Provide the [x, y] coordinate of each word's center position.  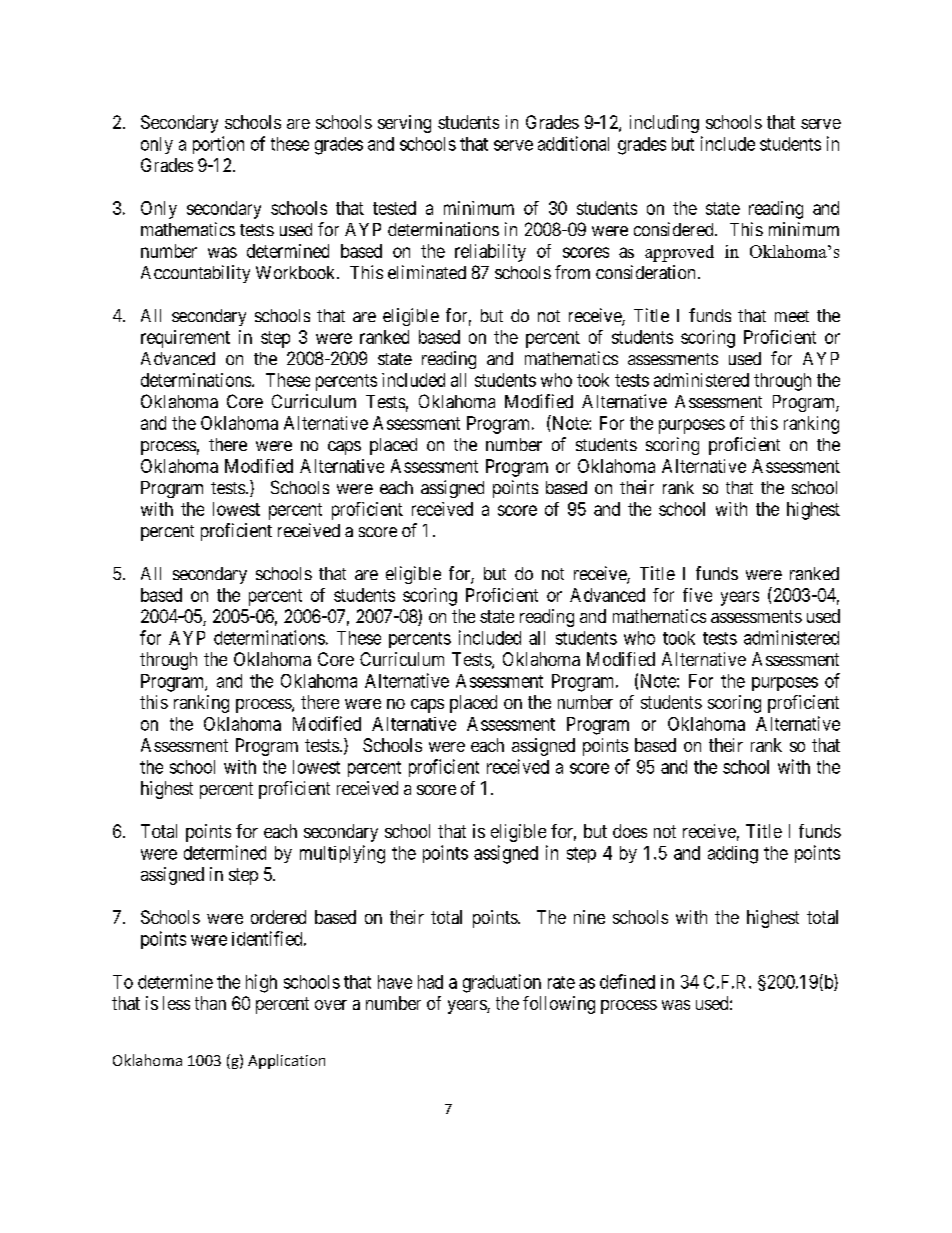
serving [404, 124]
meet [792, 316]
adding [733, 855]
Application [286, 1061]
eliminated [427, 272]
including [664, 124]
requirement [185, 339]
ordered [278, 917]
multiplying [342, 854]
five [697, 595]
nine [589, 917]
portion [218, 145]
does [630, 831]
